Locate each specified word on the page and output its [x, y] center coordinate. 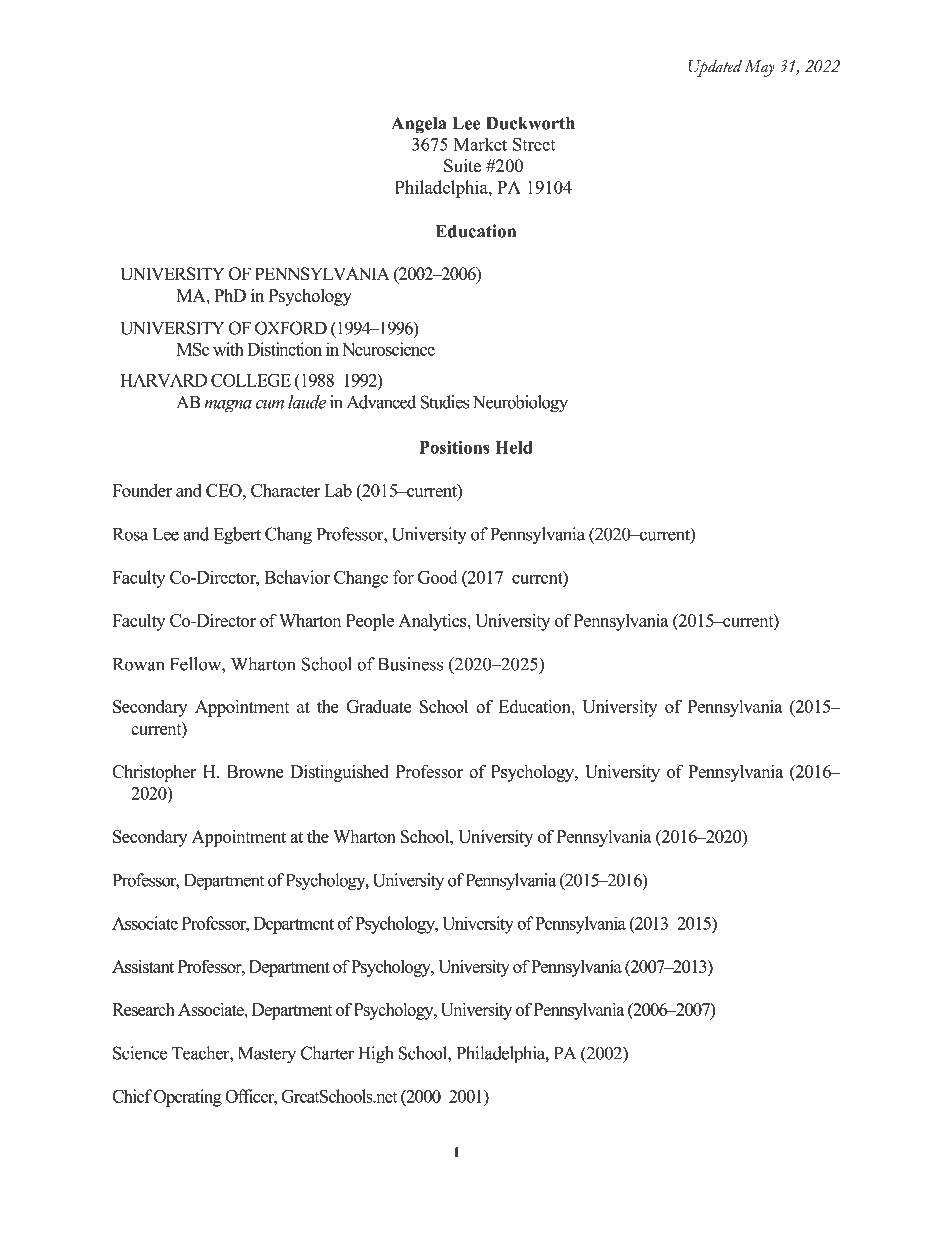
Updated [715, 68]
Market [480, 144]
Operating [188, 1098]
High [375, 1055]
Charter [327, 1053]
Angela [419, 125]
